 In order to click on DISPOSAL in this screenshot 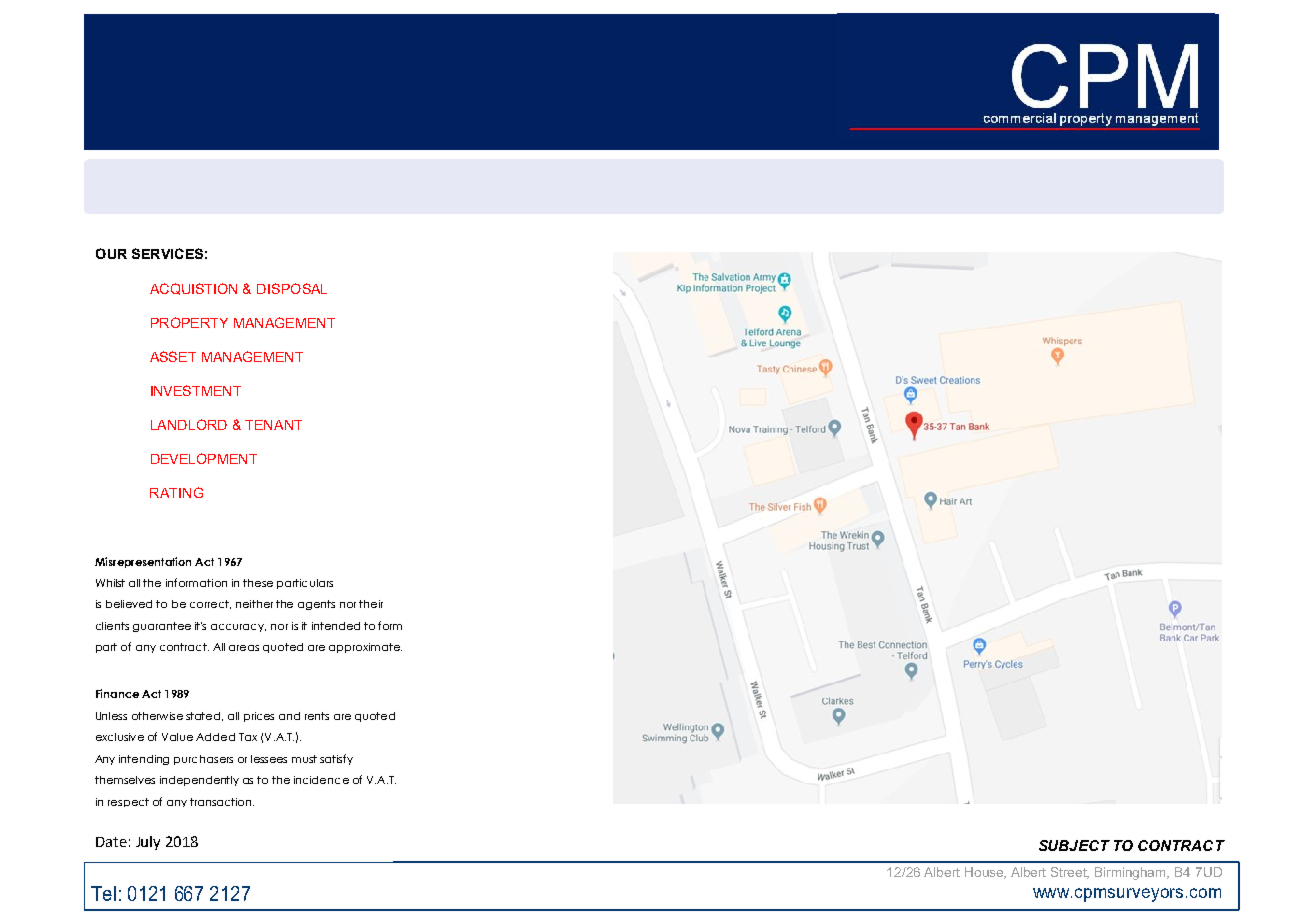, I will do `click(292, 288)`.
